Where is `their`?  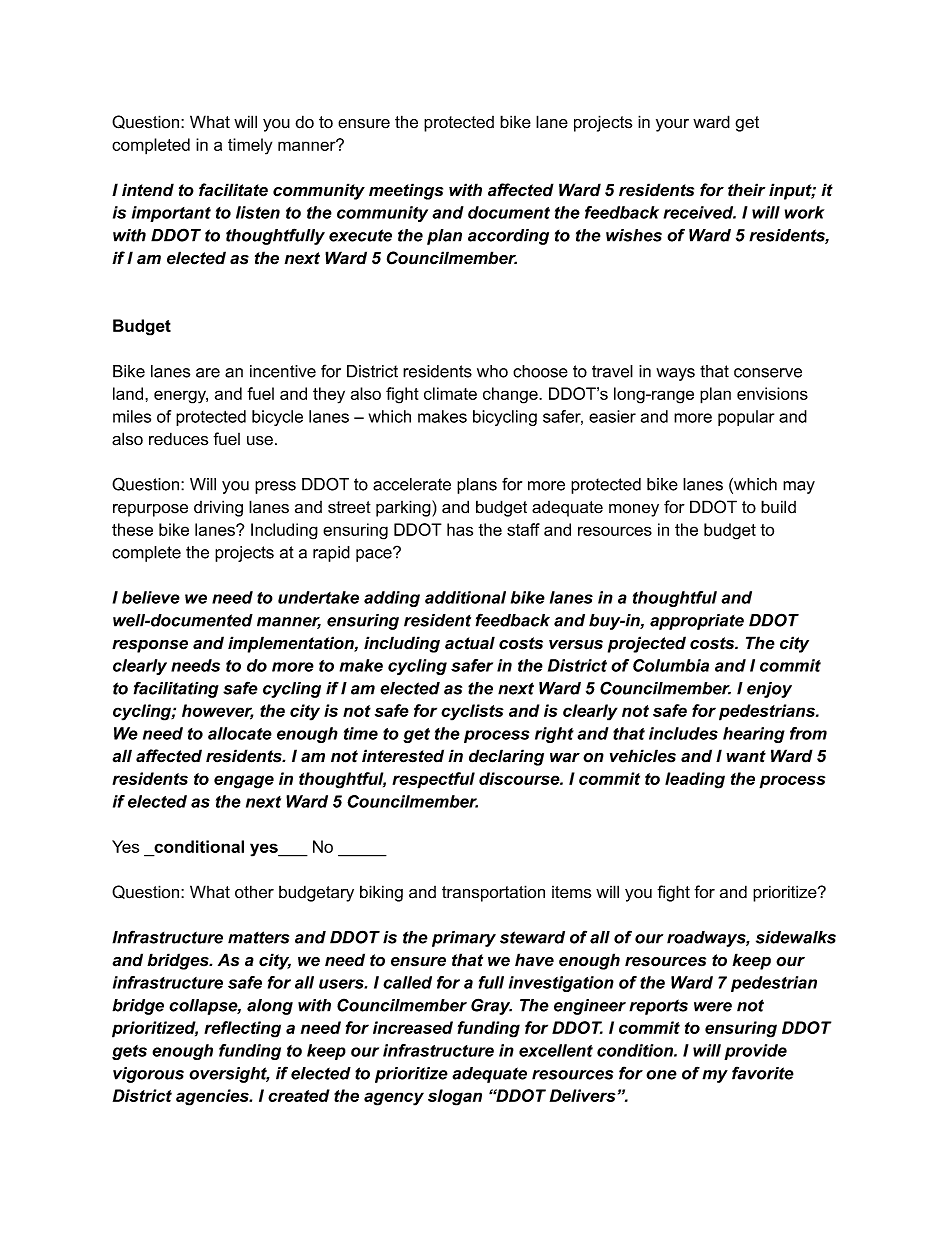 their is located at coordinates (746, 190).
